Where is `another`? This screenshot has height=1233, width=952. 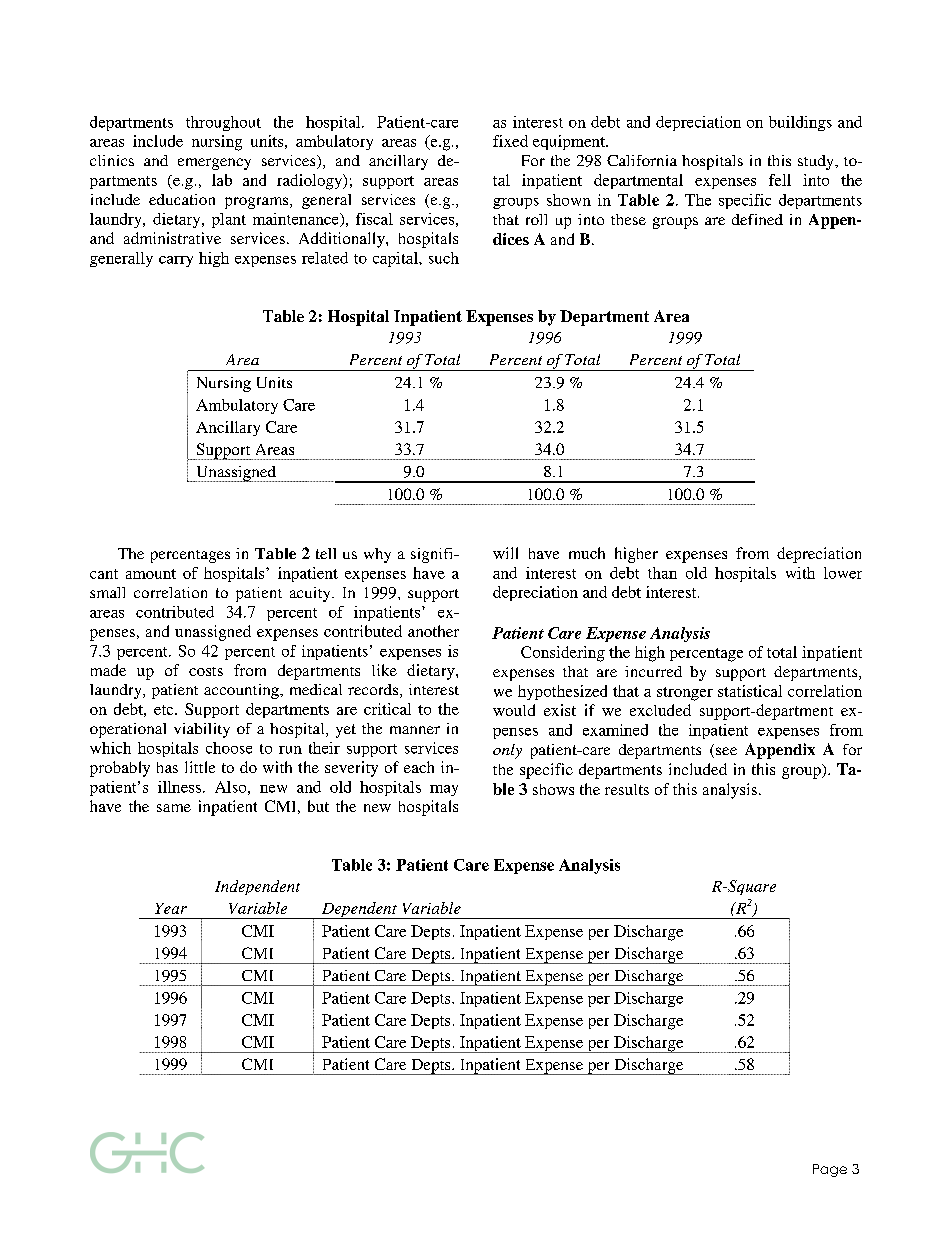 another is located at coordinates (433, 631).
